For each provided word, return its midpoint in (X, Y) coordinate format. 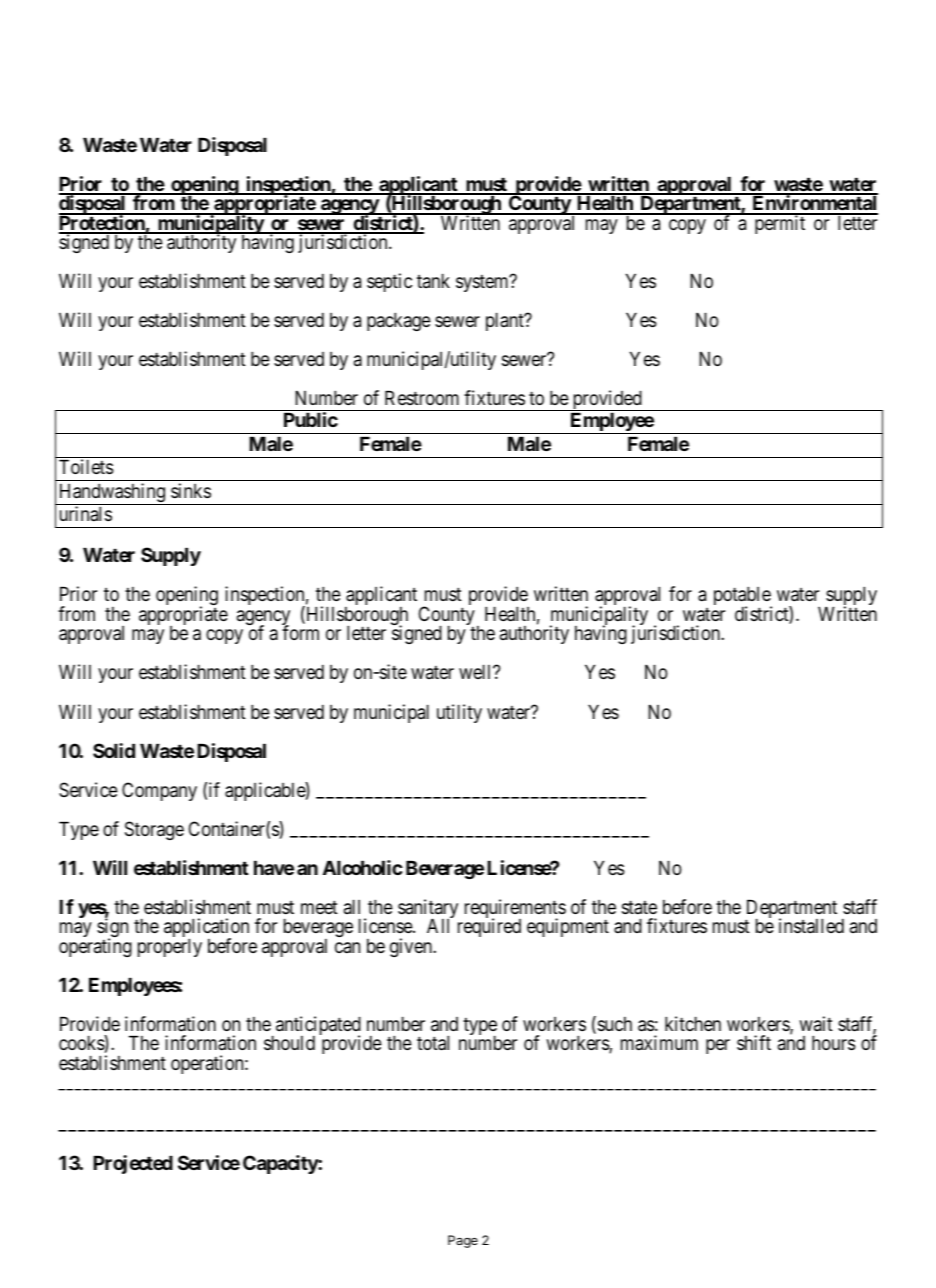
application (206, 929)
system (483, 283)
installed (811, 926)
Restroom (422, 398)
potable (743, 598)
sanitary (428, 910)
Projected (133, 1164)
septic (389, 282)
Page (463, 1241)
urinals (86, 514)
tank (433, 281)
